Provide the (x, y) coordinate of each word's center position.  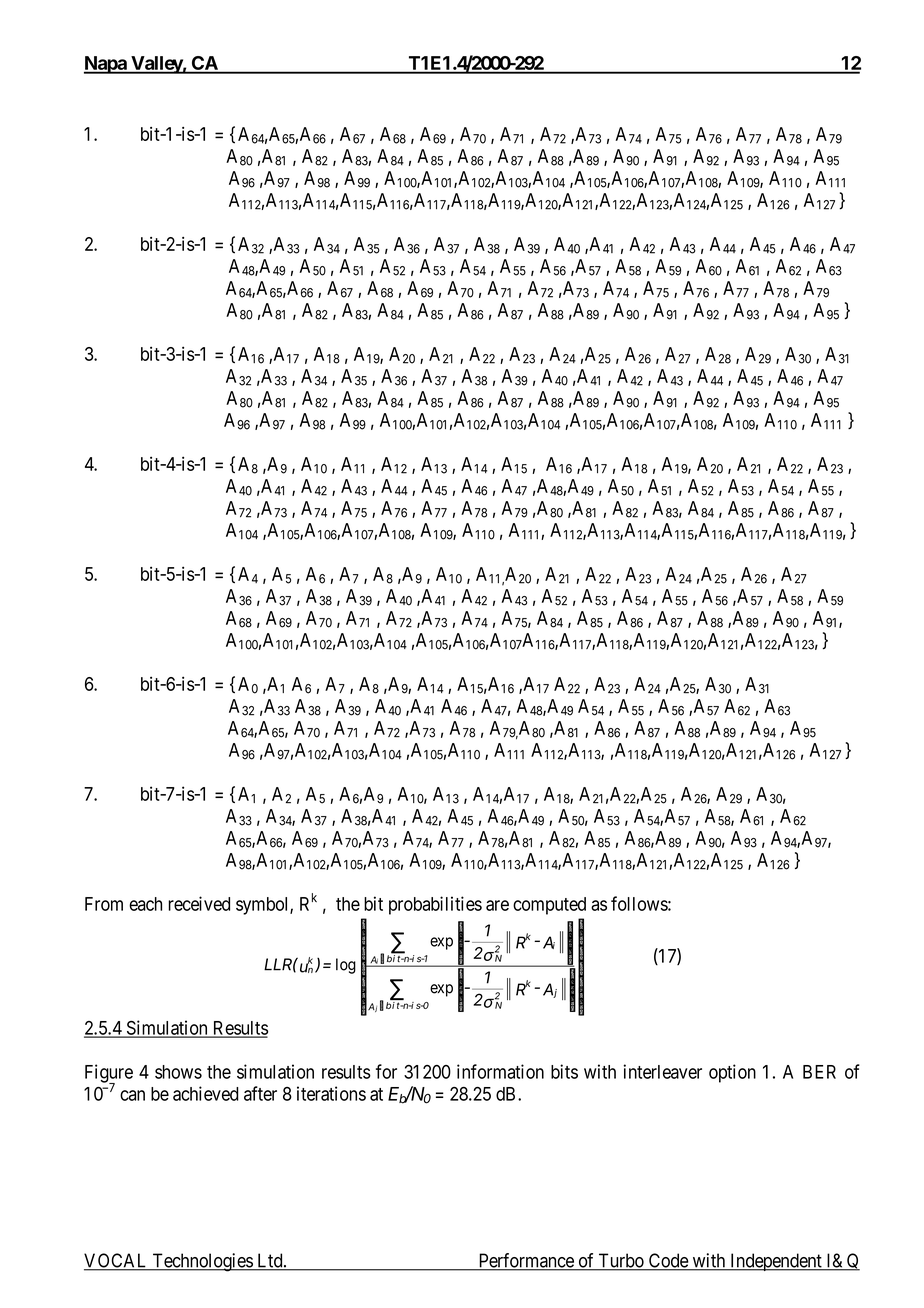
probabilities (435, 905)
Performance (526, 1261)
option (732, 1073)
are (497, 905)
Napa (106, 65)
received (199, 903)
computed (549, 906)
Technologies (202, 1262)
